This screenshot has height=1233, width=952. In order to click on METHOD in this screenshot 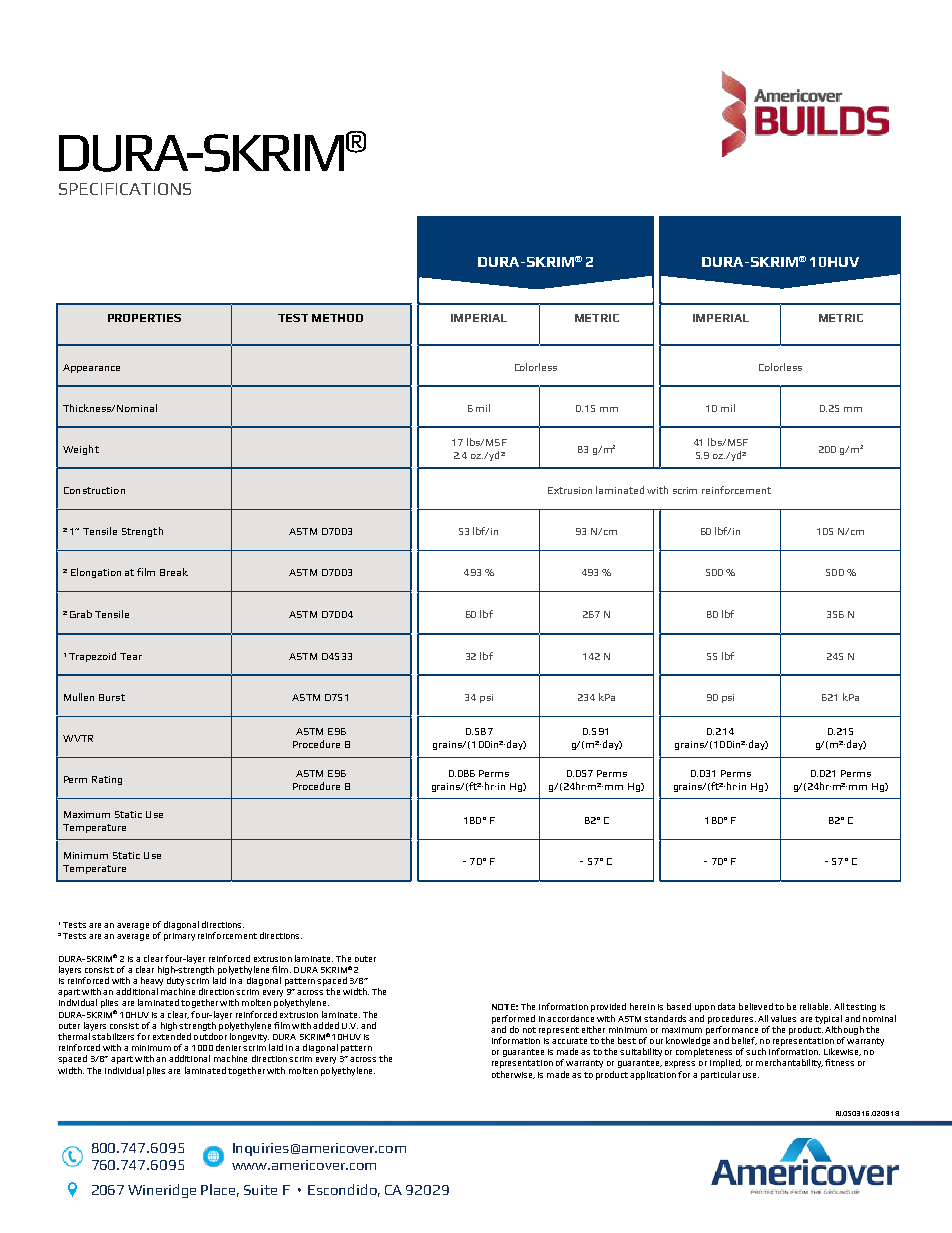, I will do `click(337, 318)`.
